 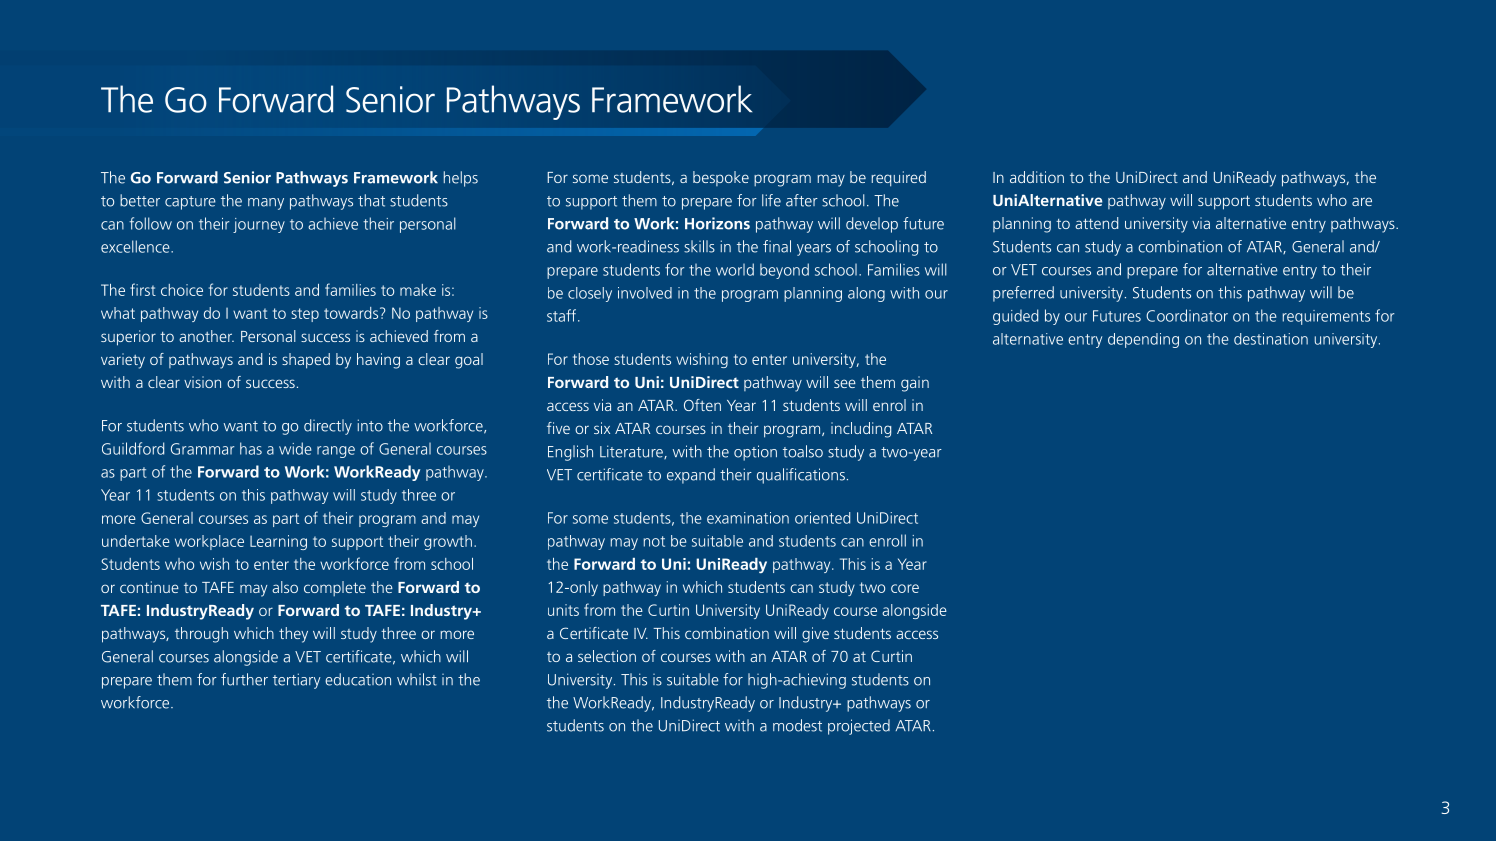 What do you see at coordinates (771, 200) in the screenshot?
I see `life` at bounding box center [771, 200].
